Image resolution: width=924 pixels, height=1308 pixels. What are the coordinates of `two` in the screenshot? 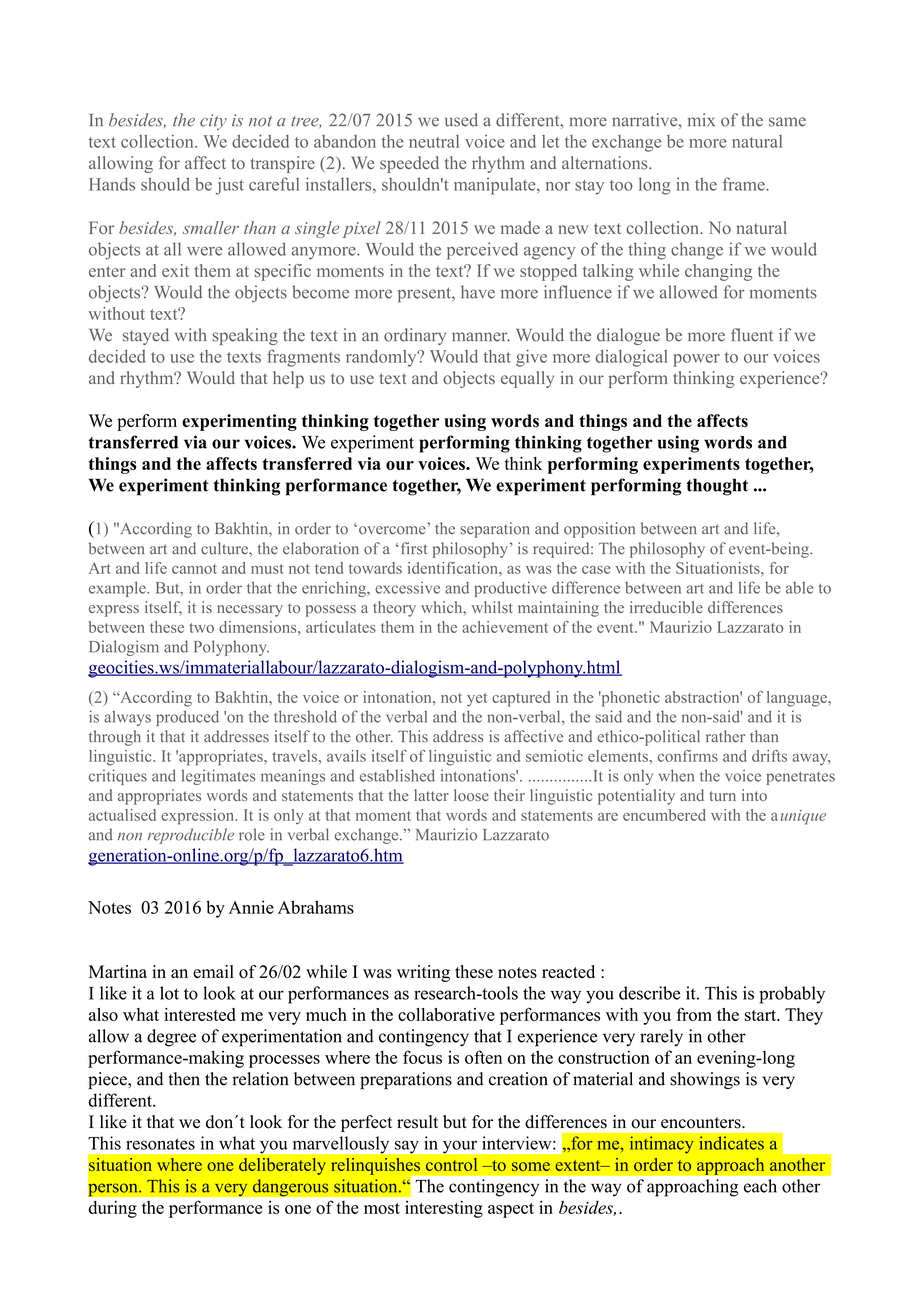 It's located at (201, 628).
